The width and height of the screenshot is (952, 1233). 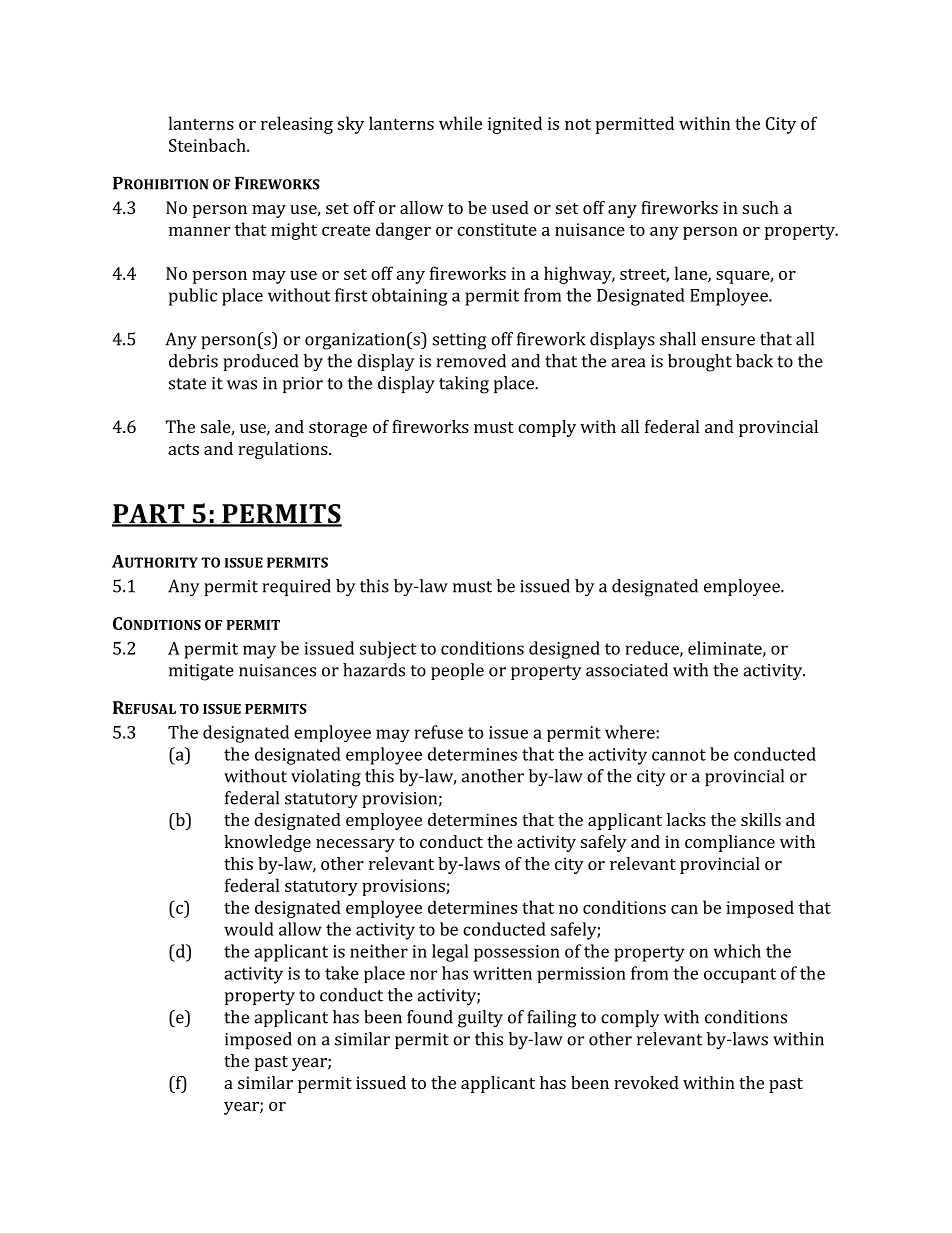 What do you see at coordinates (284, 450) in the screenshot?
I see `regulations` at bounding box center [284, 450].
